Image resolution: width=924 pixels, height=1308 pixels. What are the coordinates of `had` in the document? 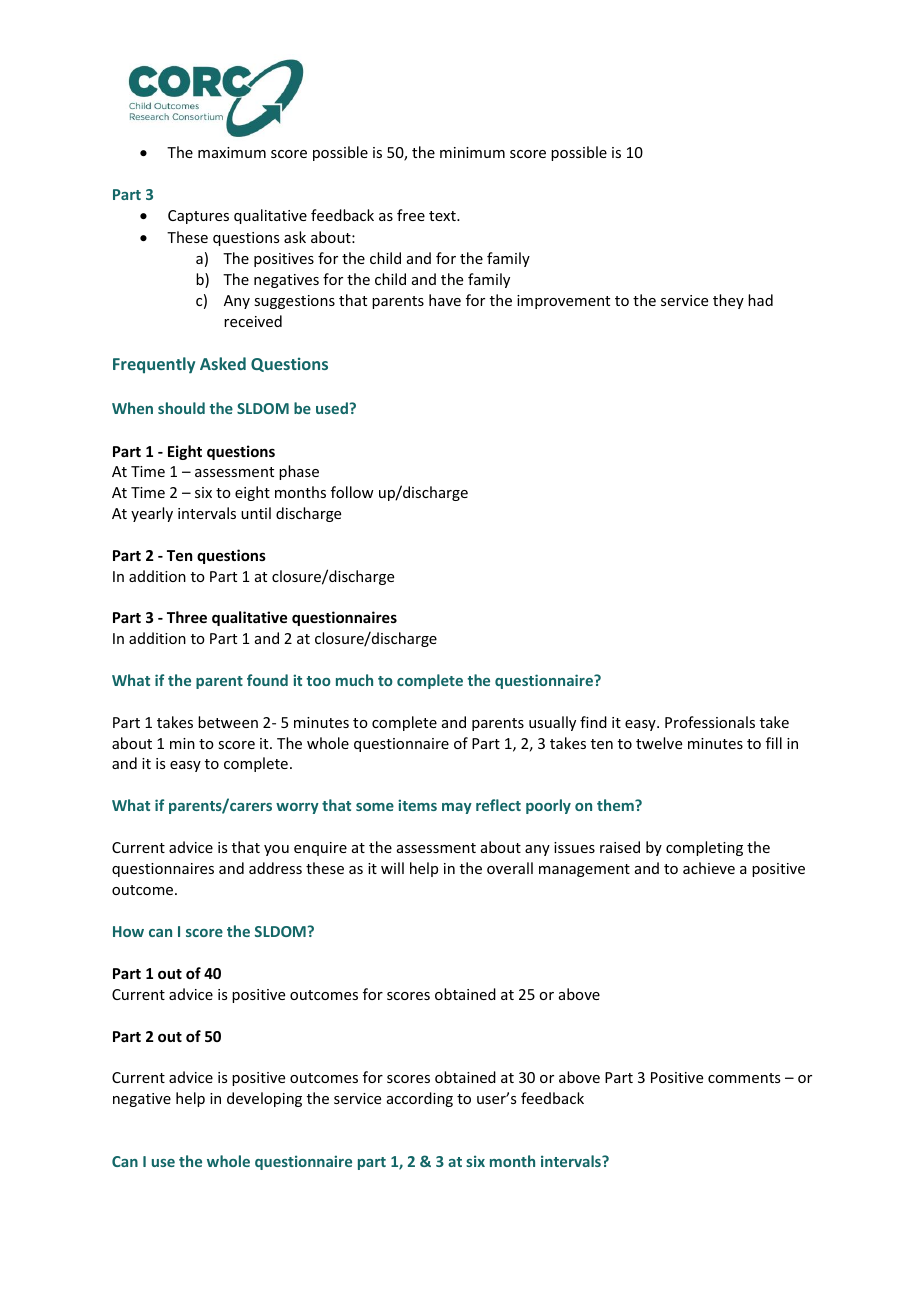 It's located at (760, 300).
